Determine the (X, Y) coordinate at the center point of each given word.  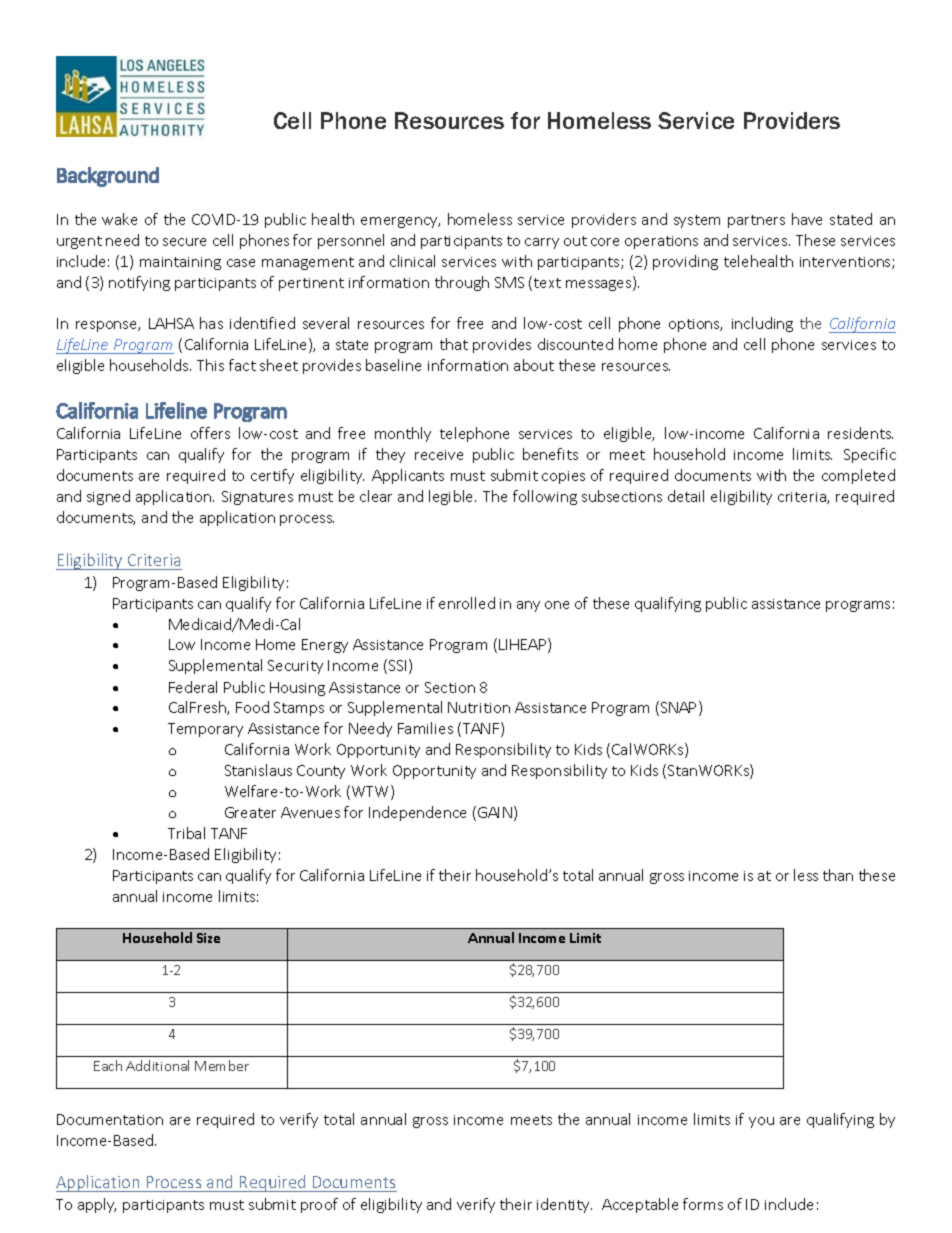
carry (542, 243)
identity (564, 1205)
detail (686, 496)
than (838, 875)
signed (108, 497)
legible (452, 497)
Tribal (186, 833)
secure (184, 242)
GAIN (495, 812)
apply (97, 1205)
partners (756, 221)
